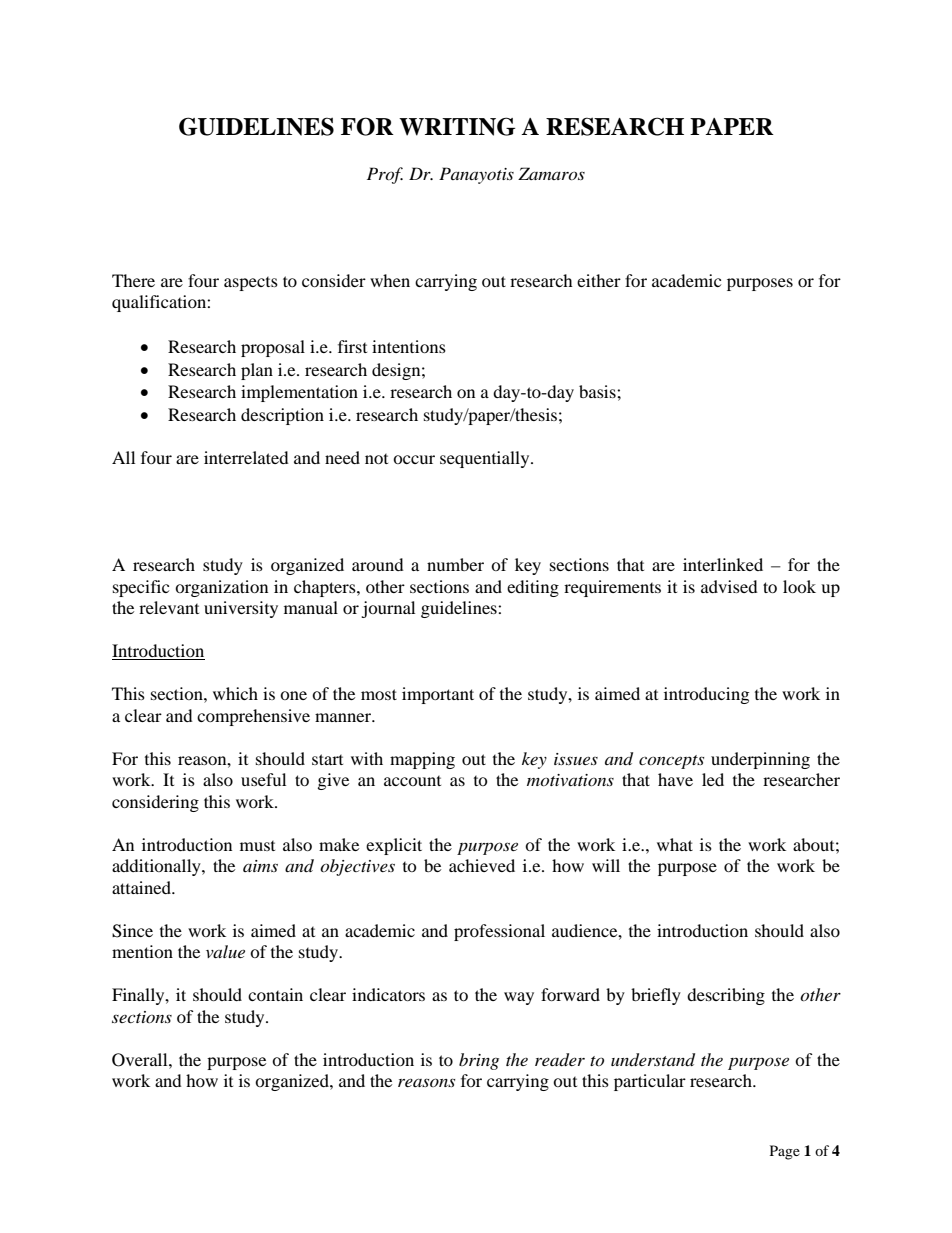  I want to click on what, so click(675, 844).
